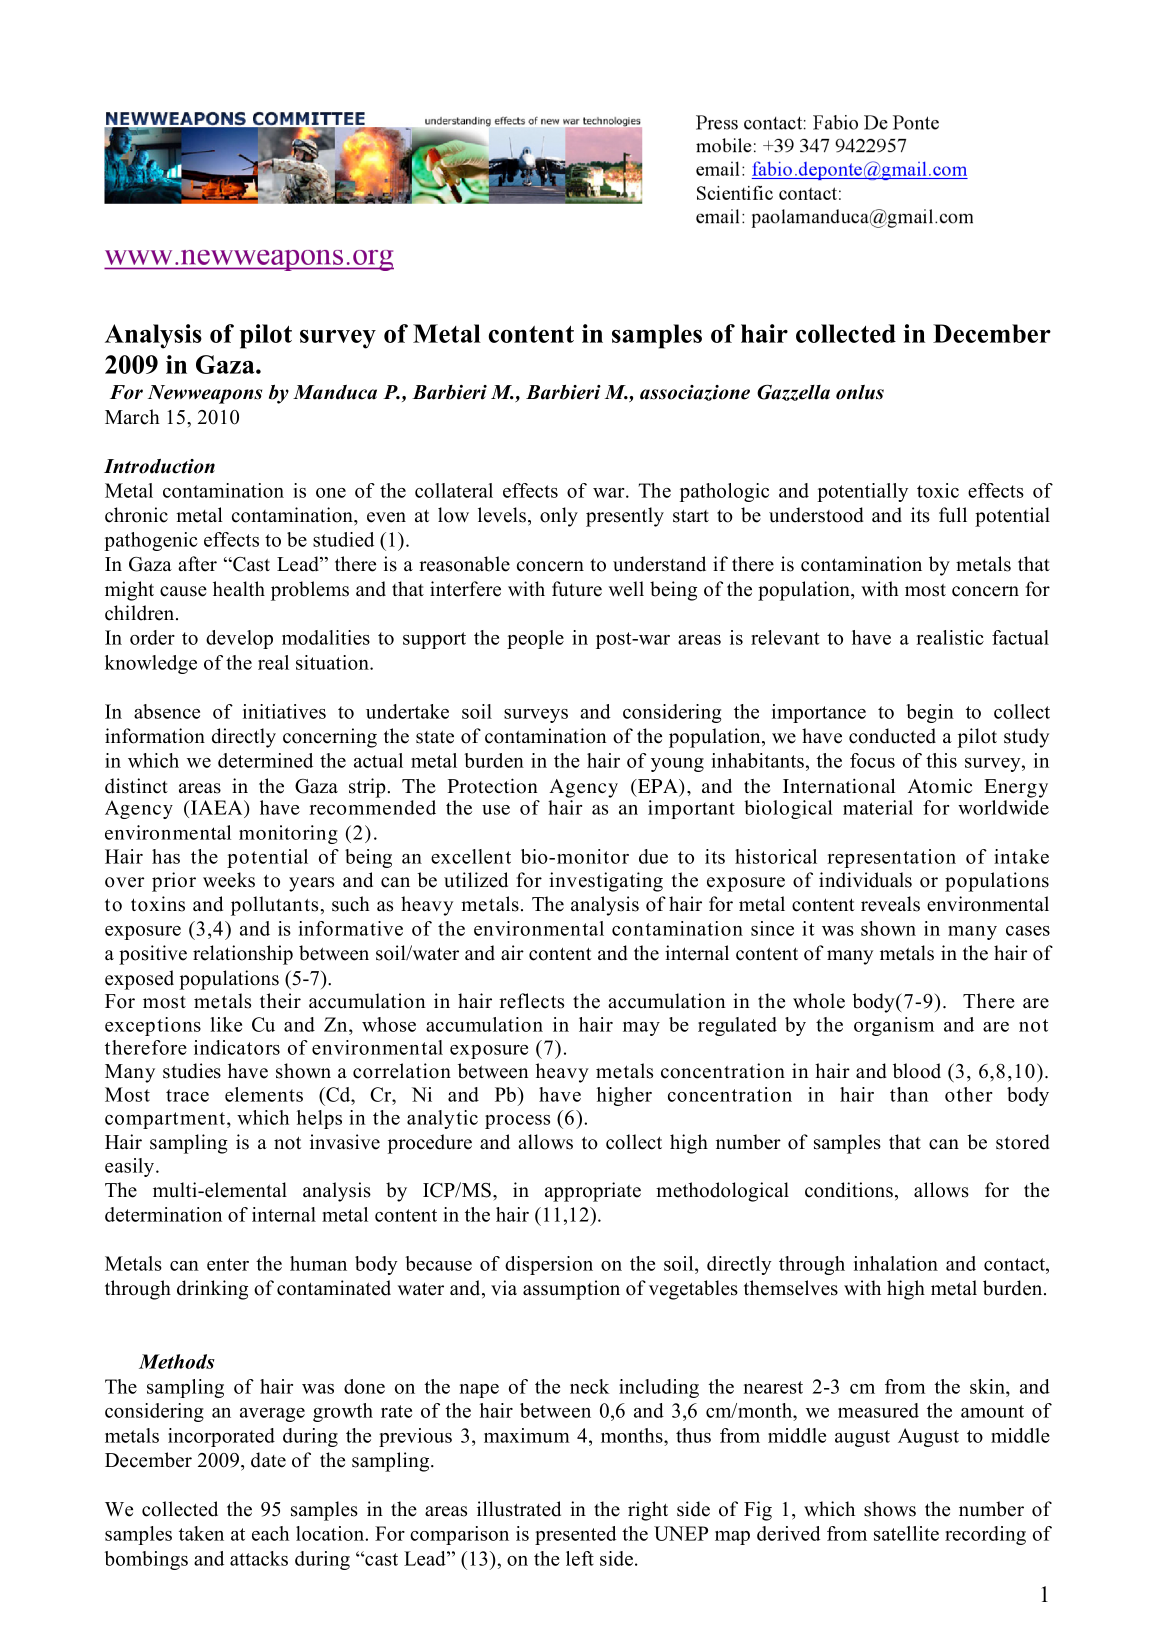  What do you see at coordinates (576, 1535) in the screenshot?
I see `presented` at bounding box center [576, 1535].
